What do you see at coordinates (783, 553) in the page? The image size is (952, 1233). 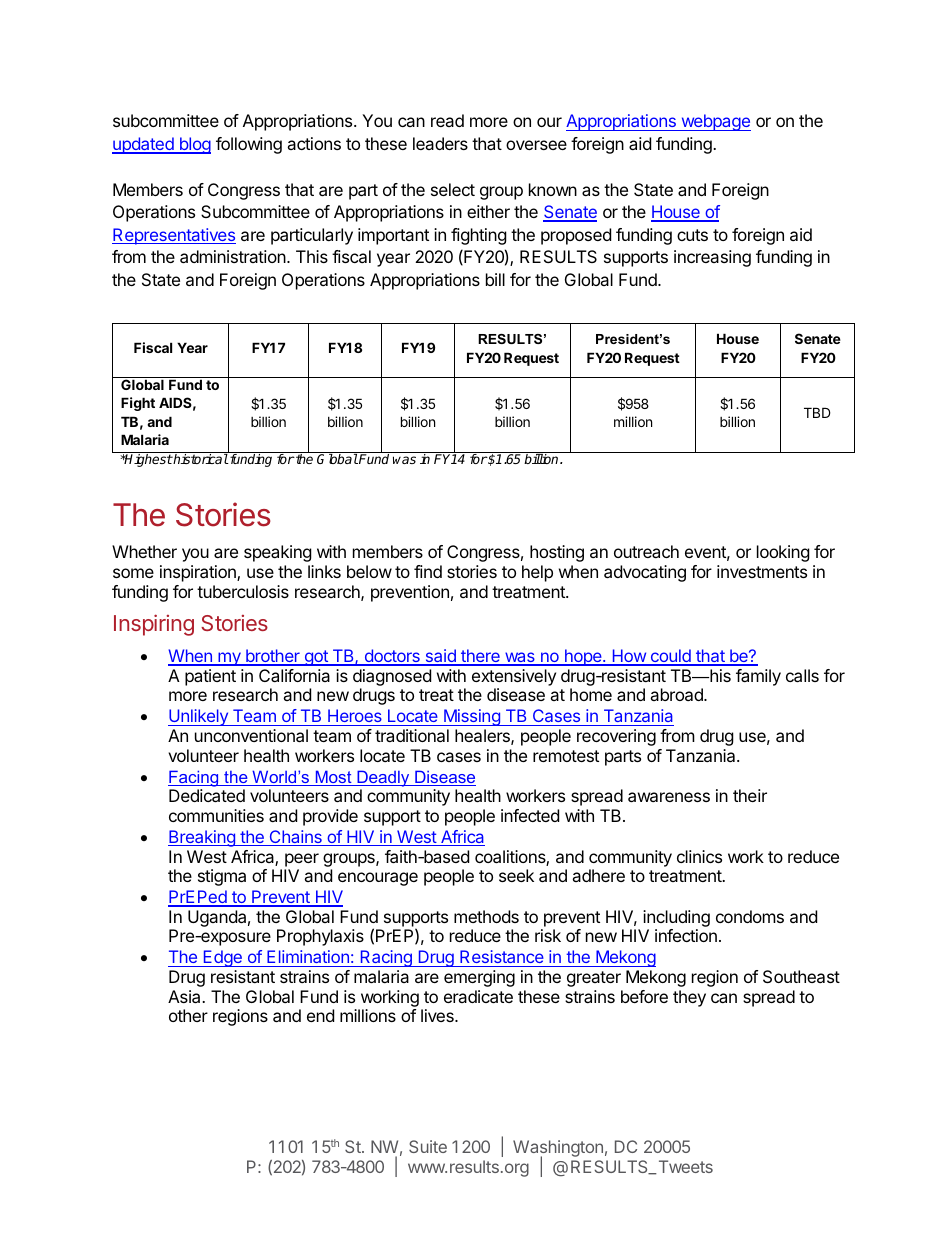 I see `looking` at bounding box center [783, 553].
